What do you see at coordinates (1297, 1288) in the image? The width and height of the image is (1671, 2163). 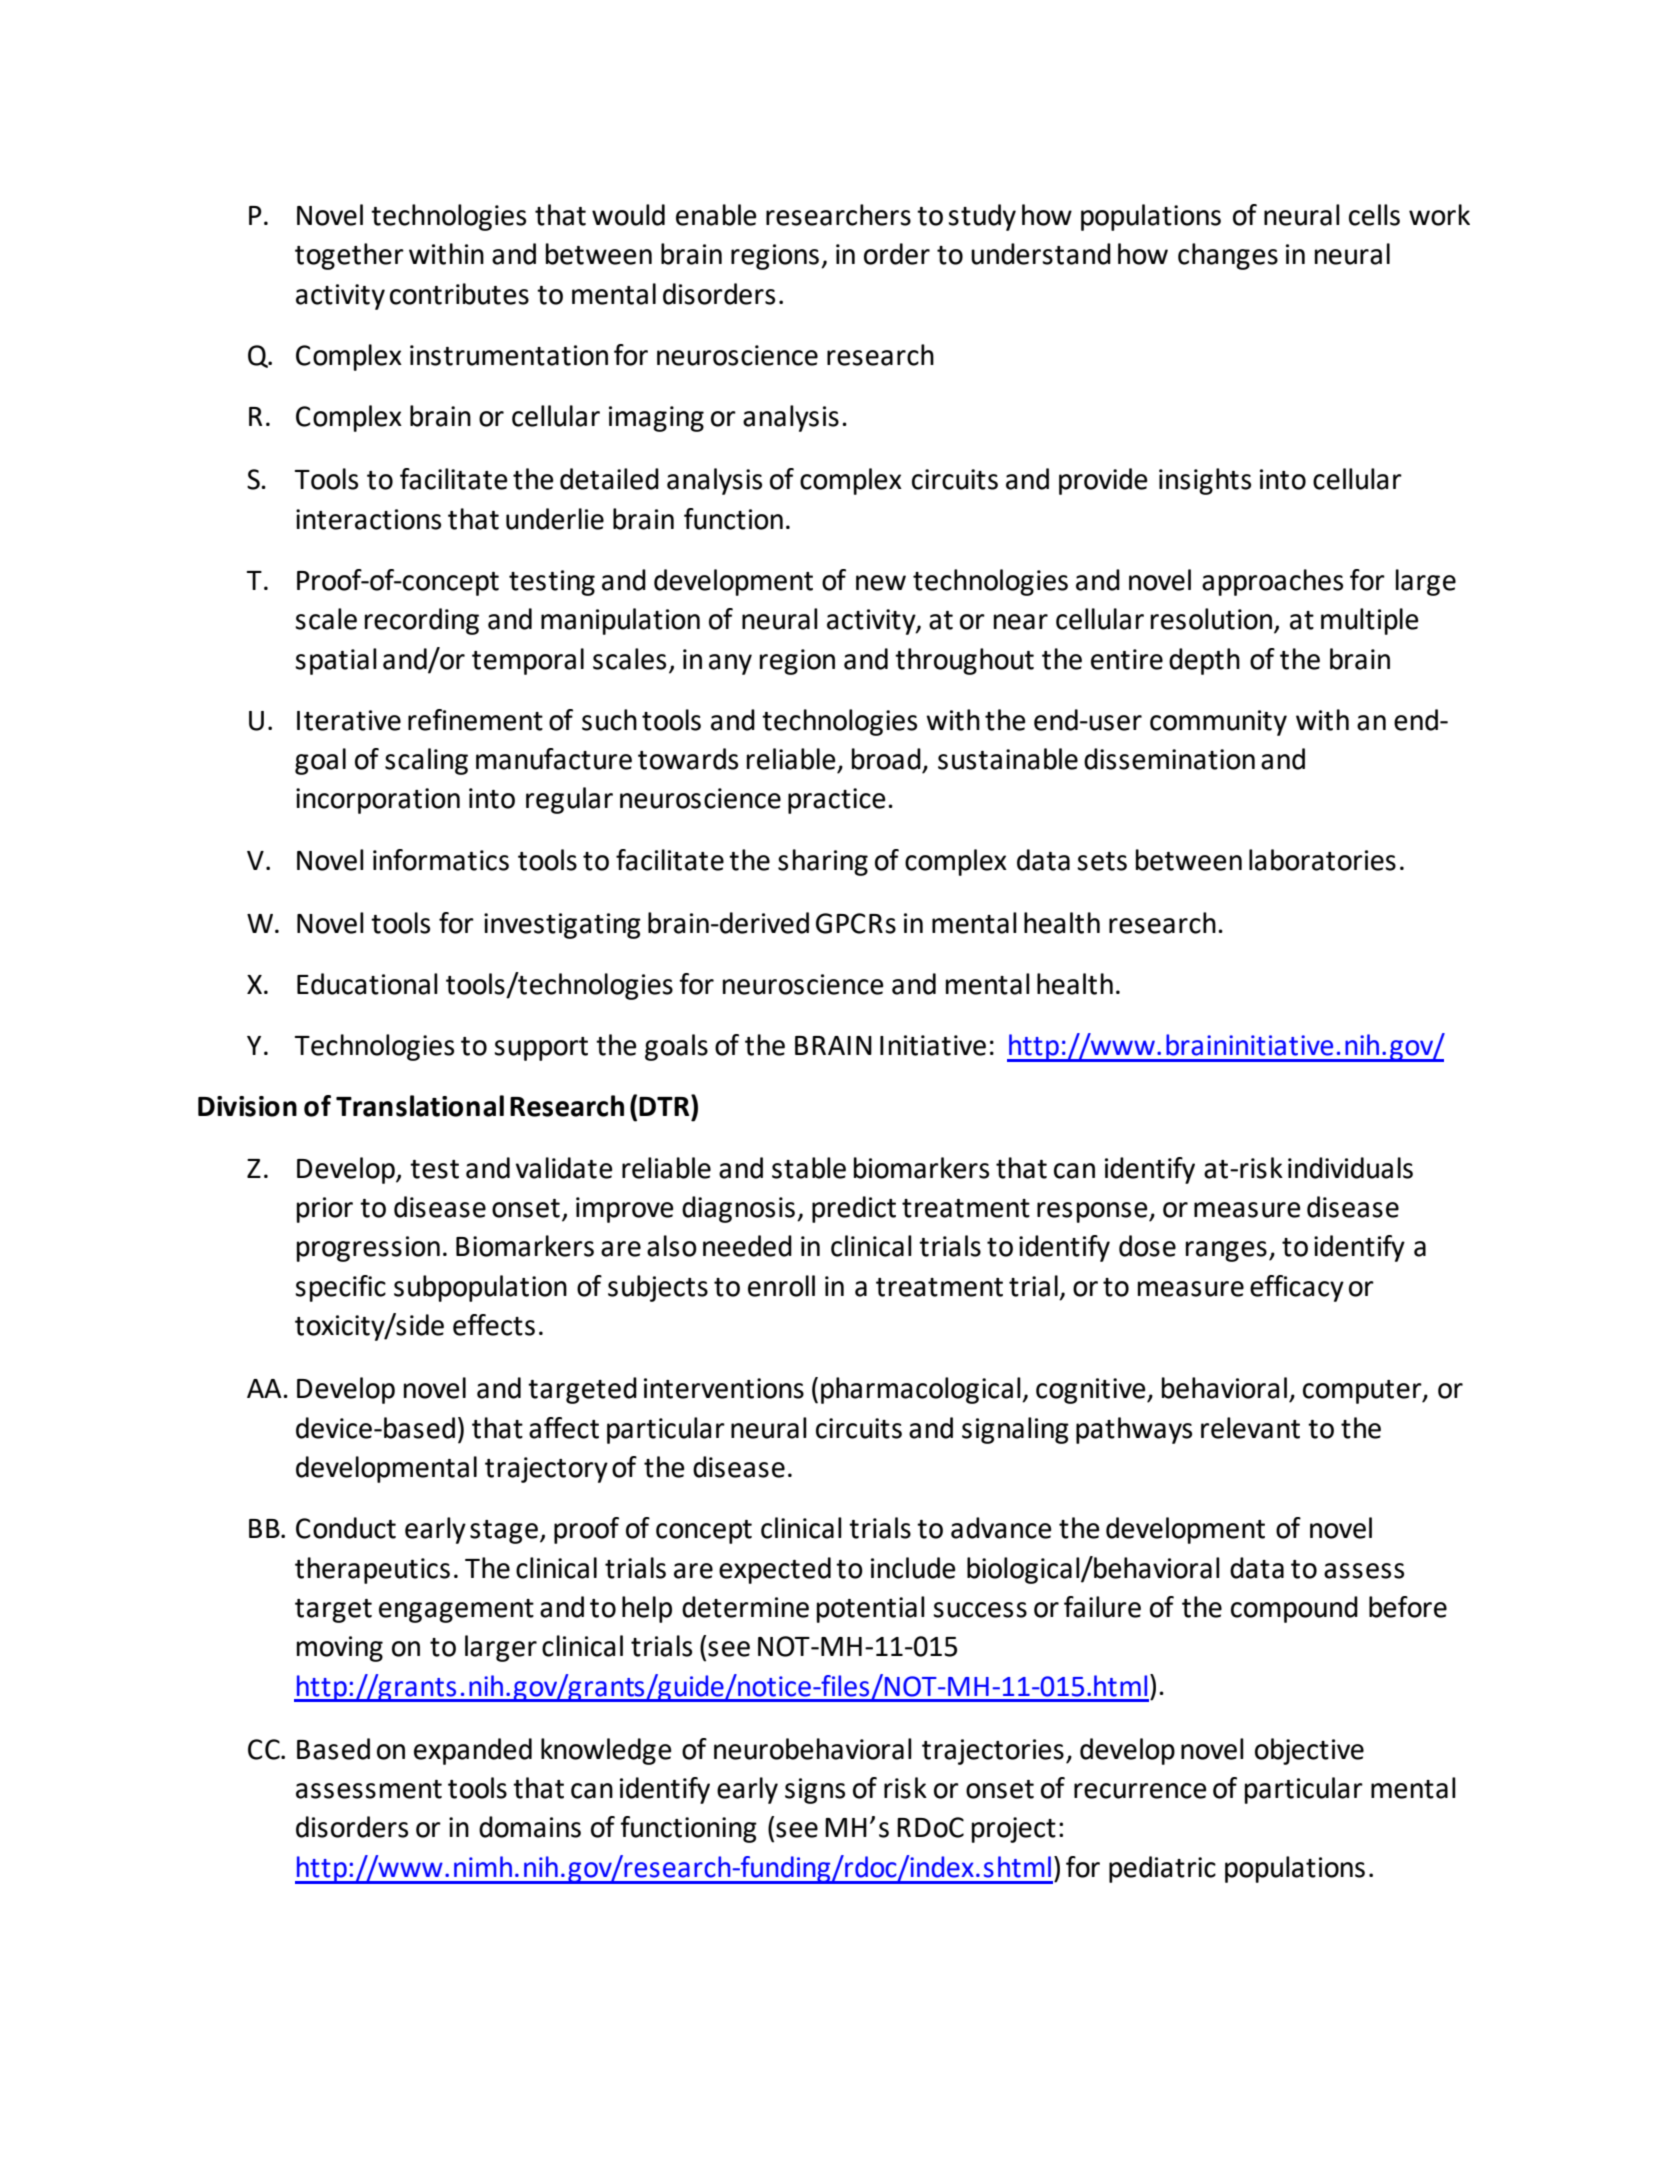 I see `efficacy` at bounding box center [1297, 1288].
